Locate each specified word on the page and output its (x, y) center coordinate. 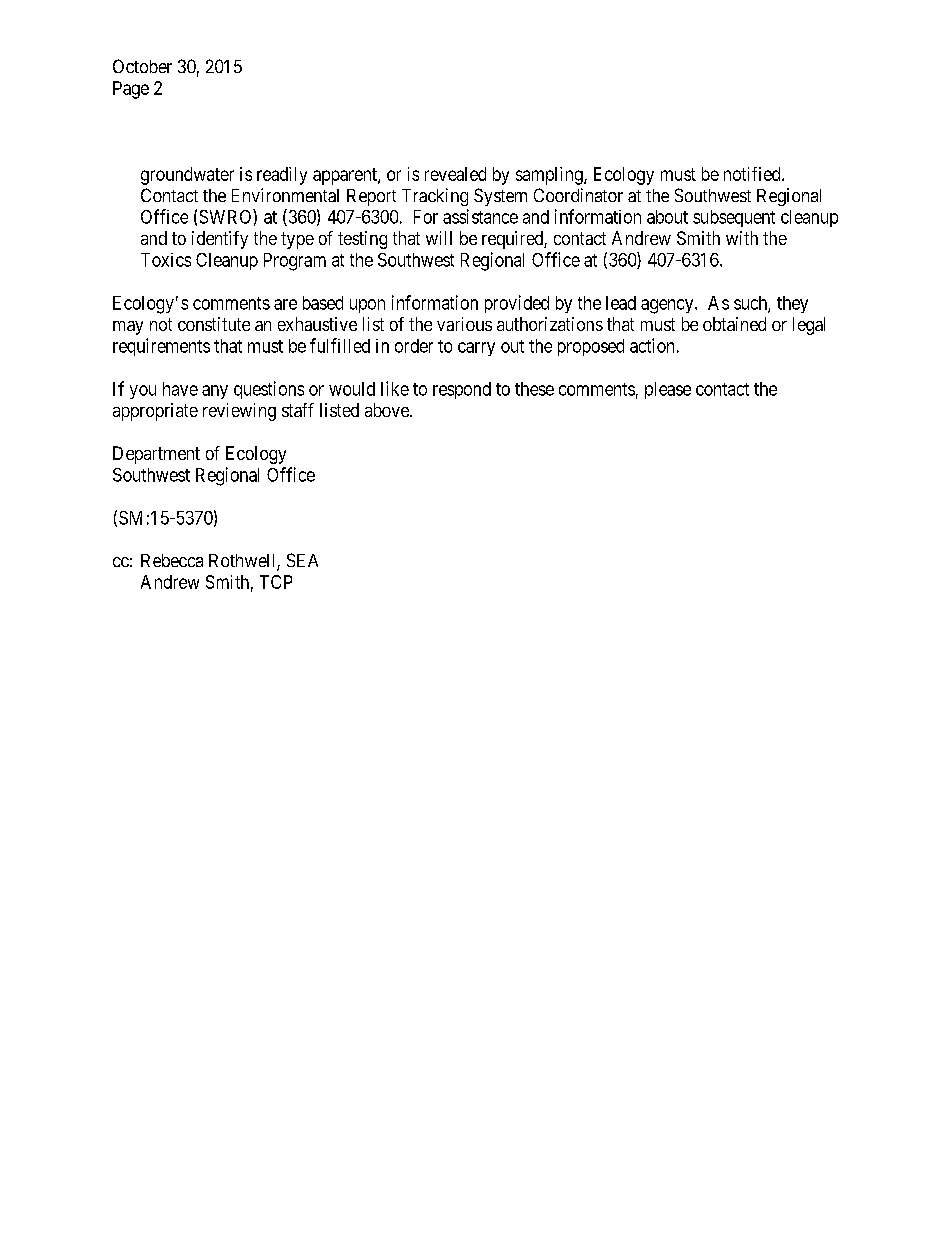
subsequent (734, 218)
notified (753, 174)
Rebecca (172, 560)
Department (156, 455)
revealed (455, 174)
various (464, 324)
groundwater (187, 176)
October (142, 66)
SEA (302, 560)
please (668, 390)
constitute (214, 324)
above (388, 410)
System (500, 197)
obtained (734, 324)
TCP (276, 582)
